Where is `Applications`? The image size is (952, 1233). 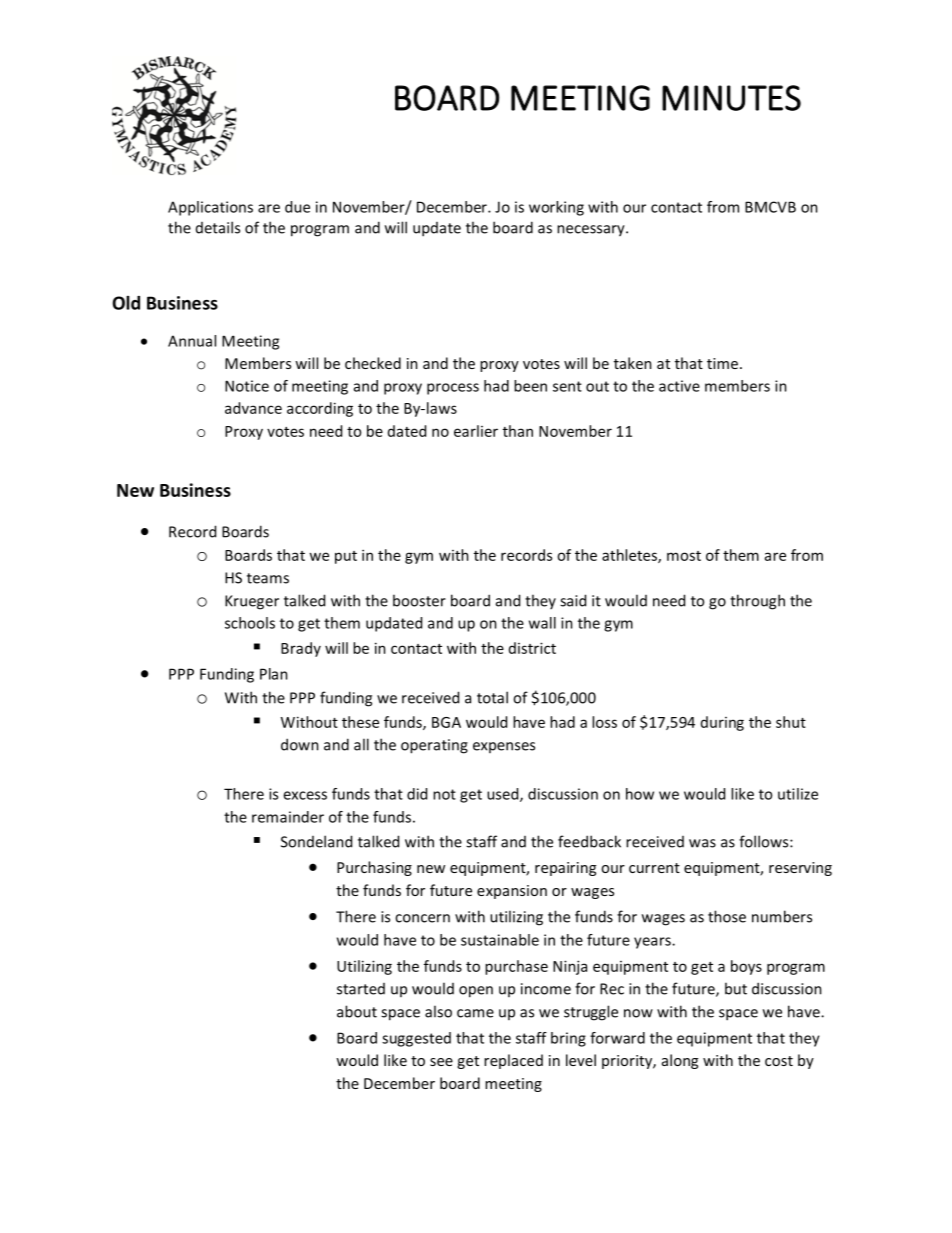 Applications is located at coordinates (210, 208).
